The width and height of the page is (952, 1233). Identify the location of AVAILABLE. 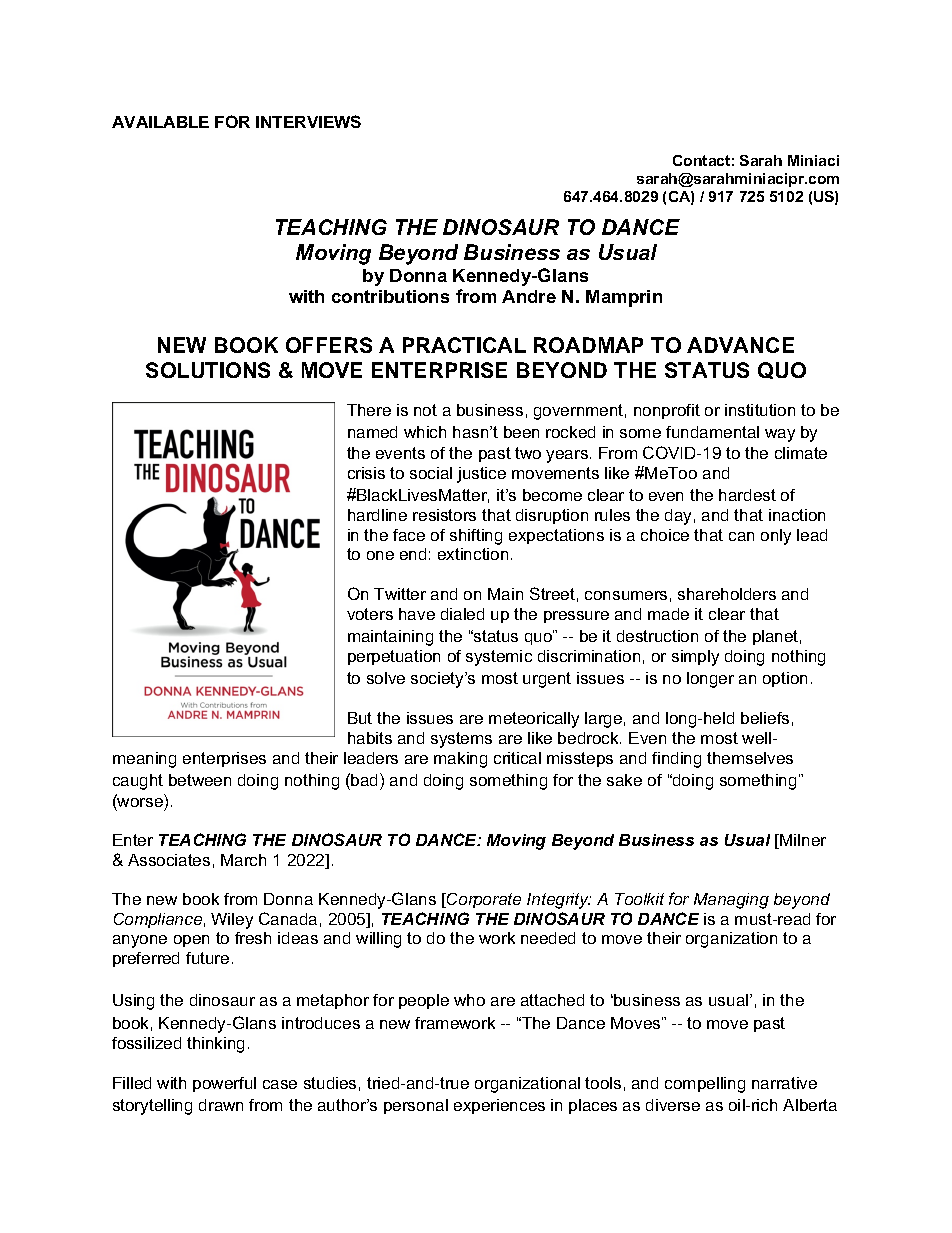
(160, 122).
